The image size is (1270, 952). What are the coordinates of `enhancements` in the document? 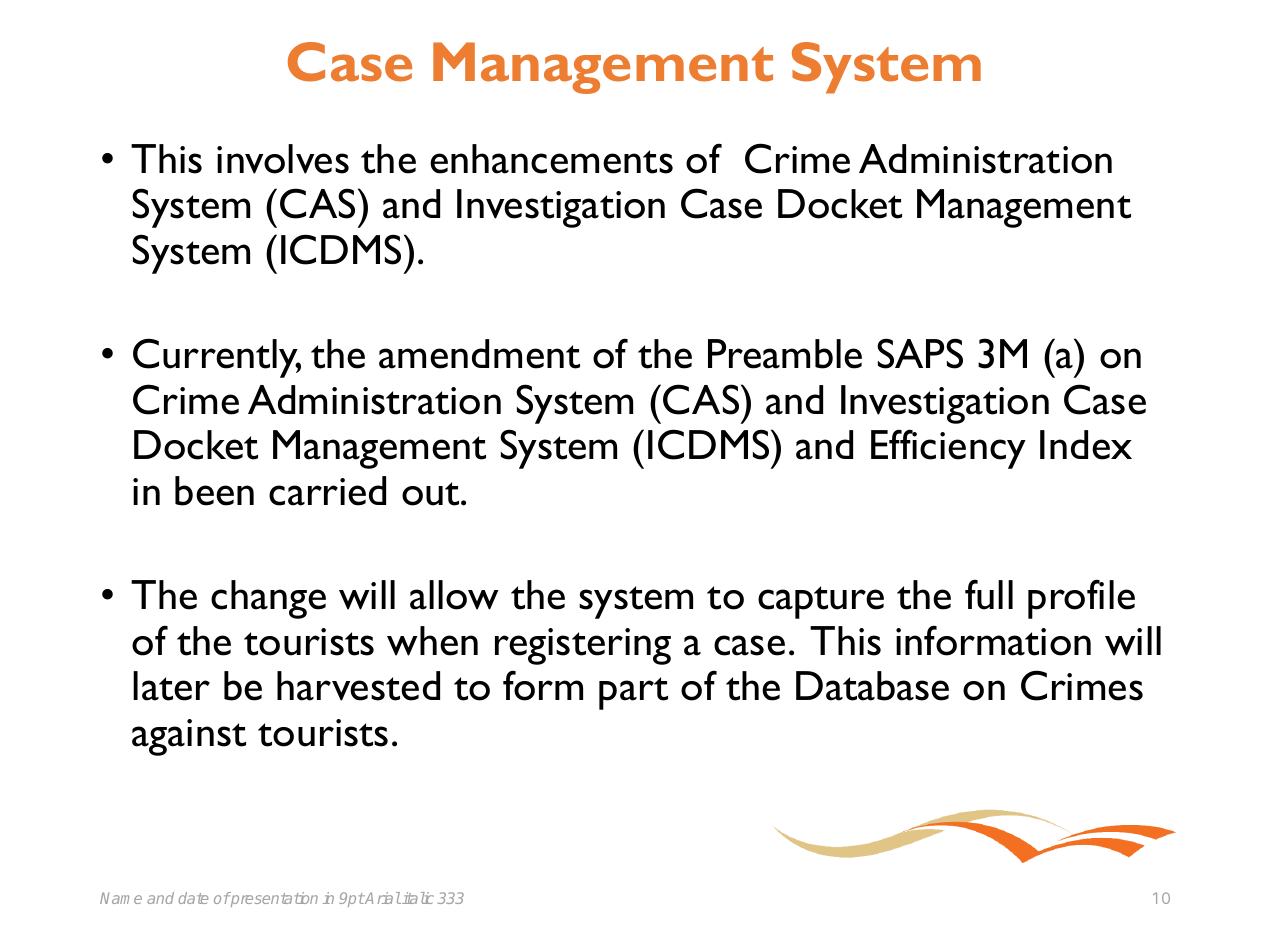 It's located at (551, 159).
